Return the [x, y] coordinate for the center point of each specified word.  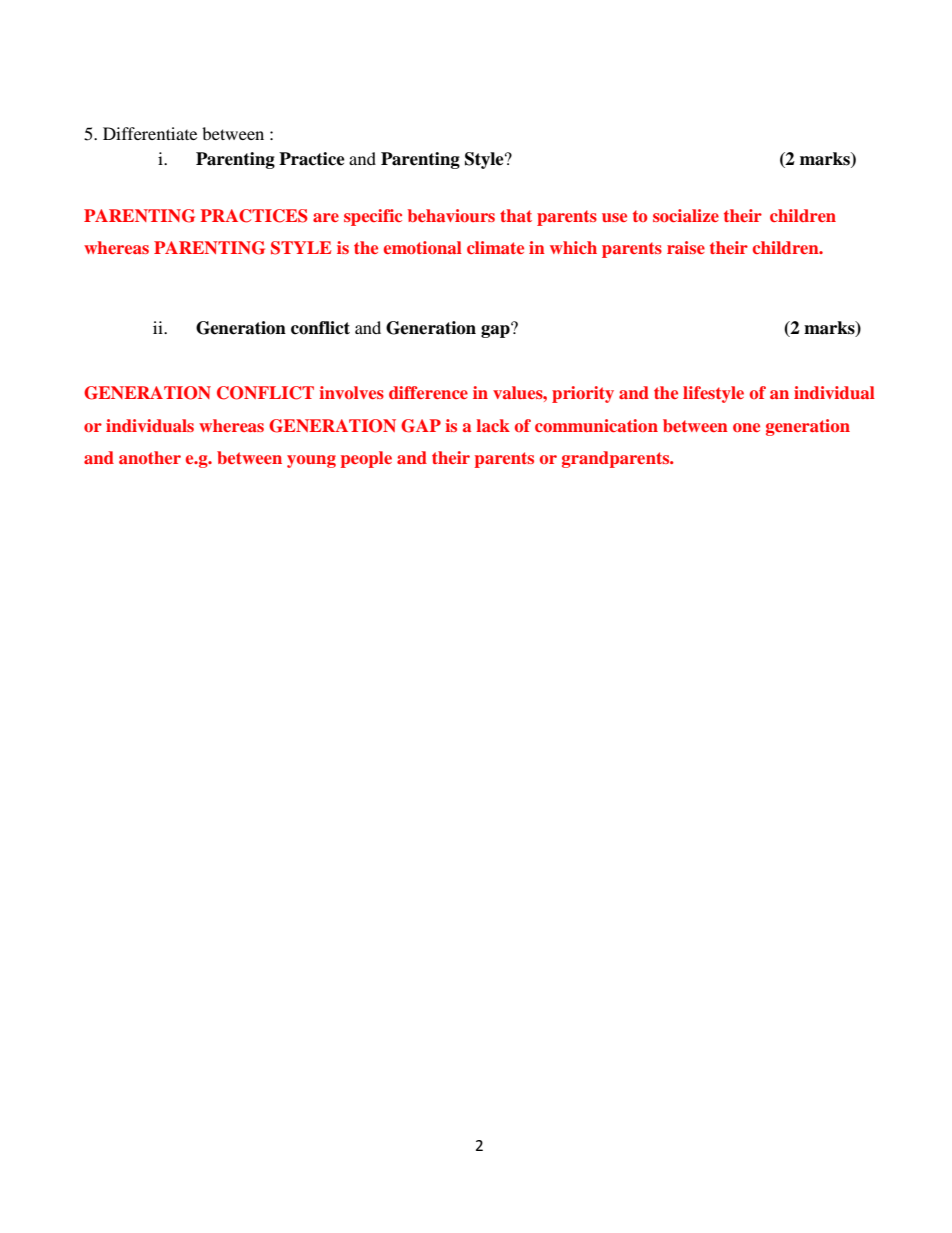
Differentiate [150, 133]
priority [583, 394]
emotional [423, 247]
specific [373, 217]
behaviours [451, 215]
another [150, 457]
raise [686, 247]
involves [351, 392]
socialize [686, 215]
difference [428, 392]
